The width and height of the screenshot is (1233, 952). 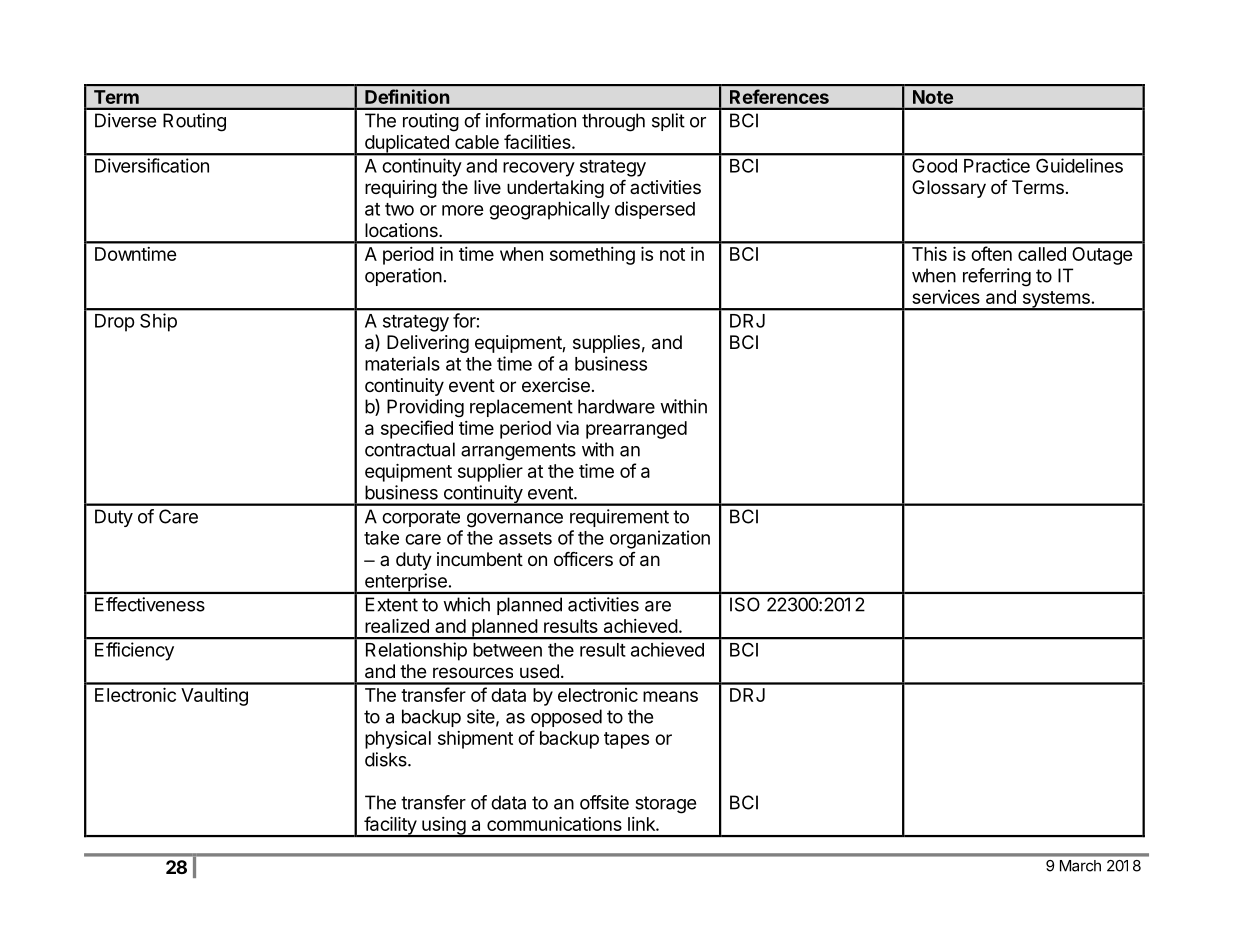 What do you see at coordinates (946, 297) in the screenshot?
I see `services` at bounding box center [946, 297].
